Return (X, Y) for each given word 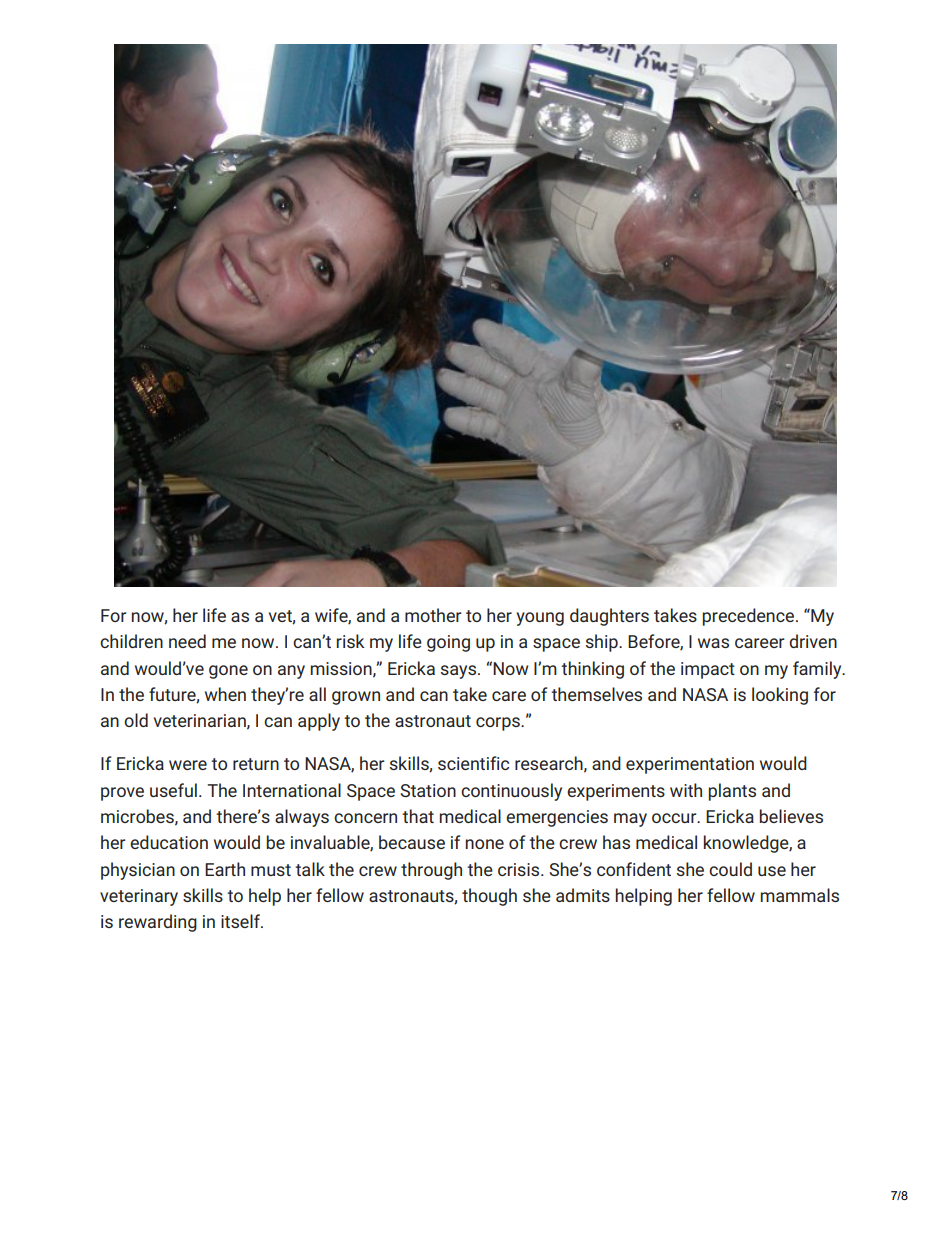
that (418, 816)
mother (433, 615)
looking (780, 696)
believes (791, 816)
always (302, 818)
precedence (749, 617)
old (136, 720)
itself (241, 921)
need (187, 641)
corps (499, 724)
